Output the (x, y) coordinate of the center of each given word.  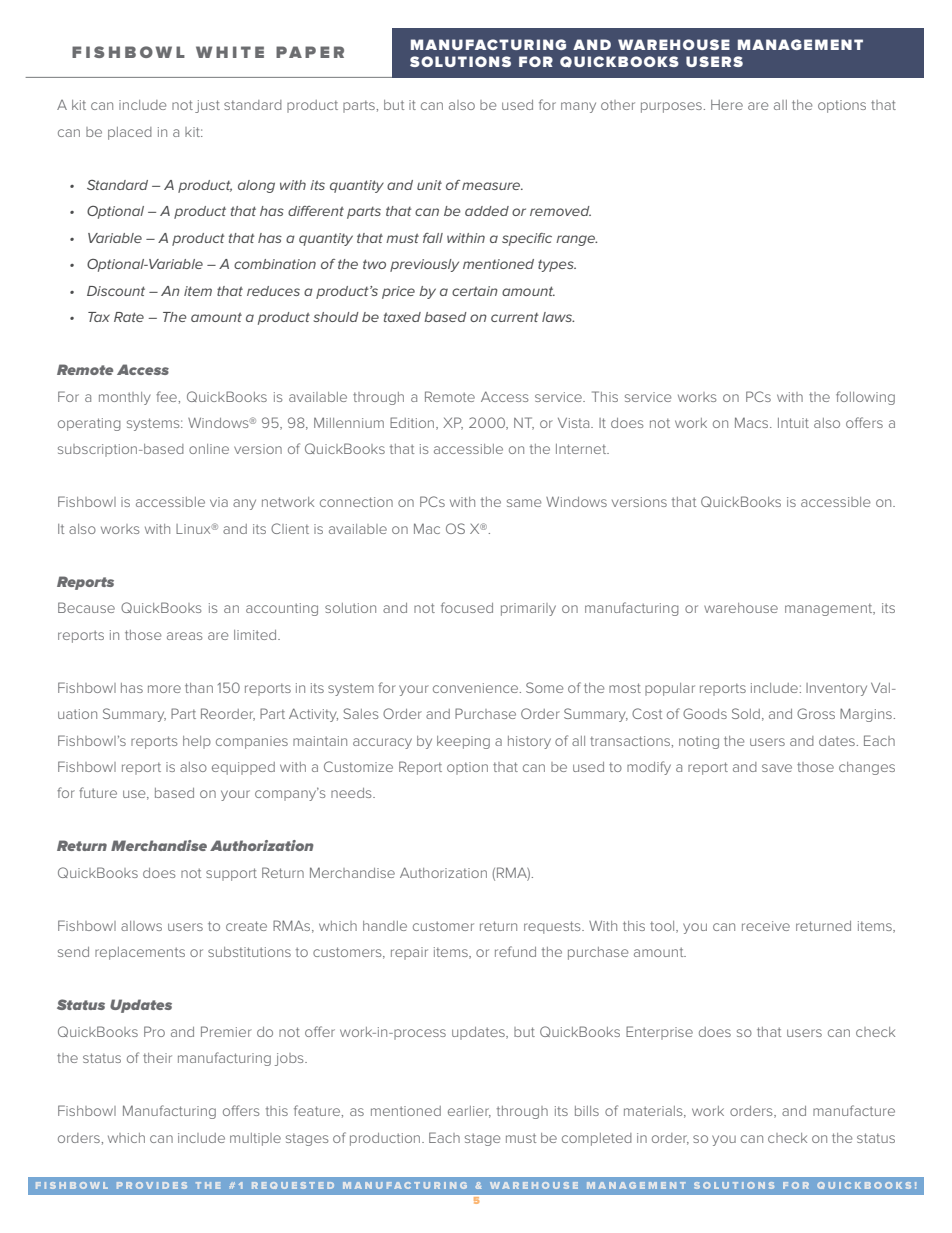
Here (727, 105)
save (777, 768)
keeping (463, 742)
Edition (413, 423)
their (157, 1058)
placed (130, 133)
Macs (753, 422)
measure (492, 186)
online (209, 449)
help (197, 742)
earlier (469, 1112)
